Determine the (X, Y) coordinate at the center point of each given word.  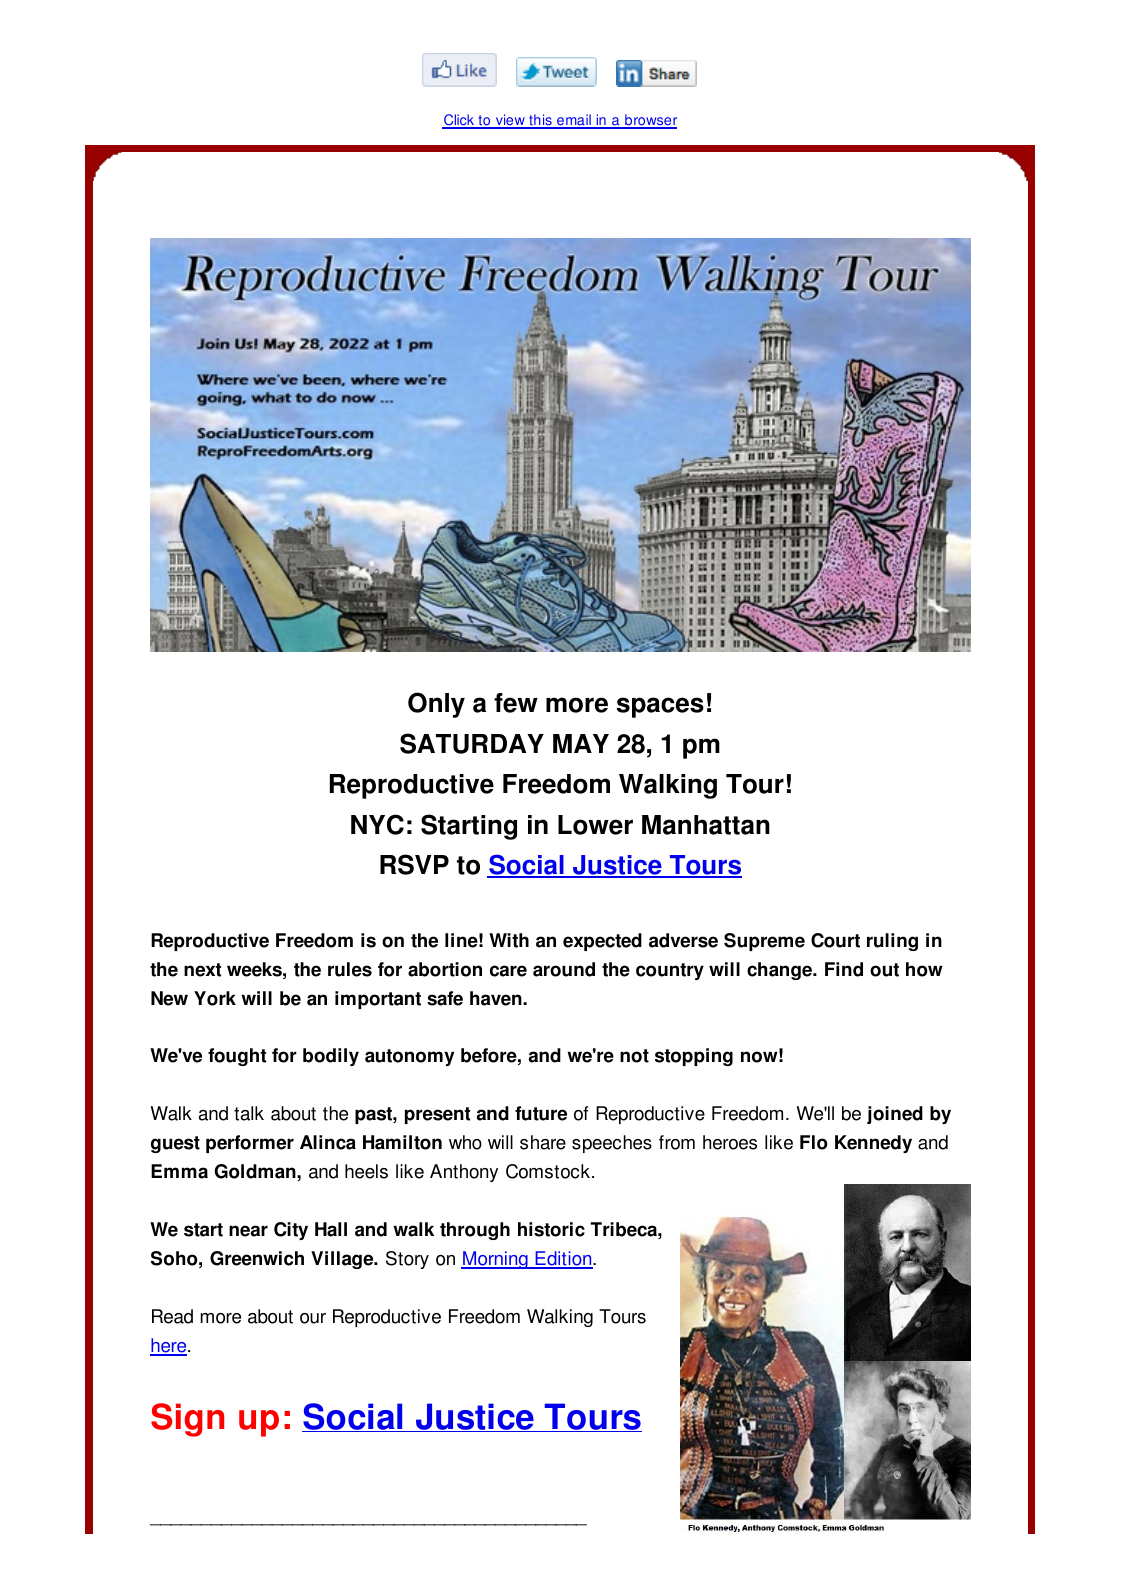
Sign (187, 1420)
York (215, 998)
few (516, 703)
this (540, 121)
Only (436, 705)
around (564, 969)
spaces (660, 707)
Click (459, 121)
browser (650, 121)
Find (844, 969)
